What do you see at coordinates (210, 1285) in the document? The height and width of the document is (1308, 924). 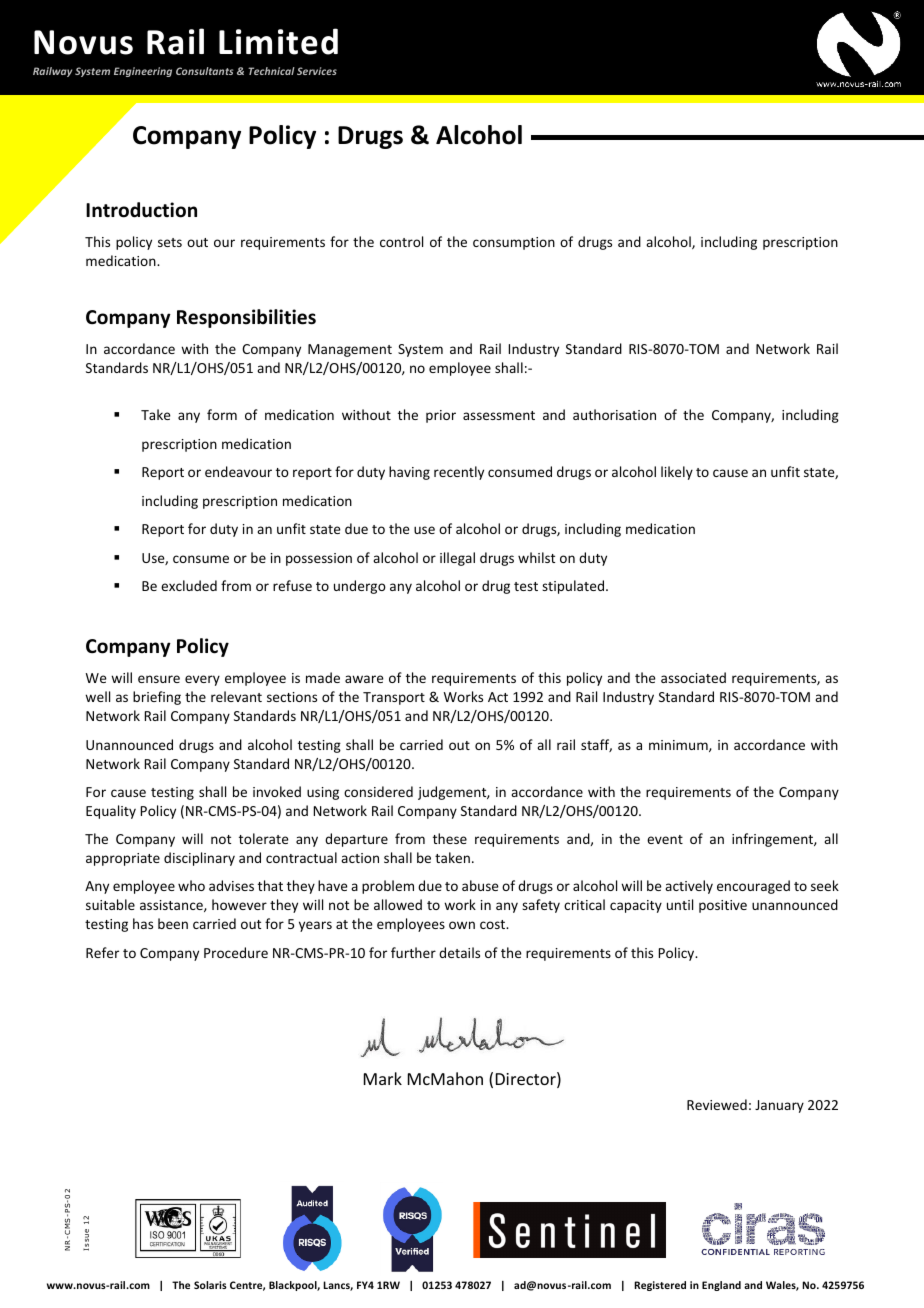 I see `Solaris` at bounding box center [210, 1285].
